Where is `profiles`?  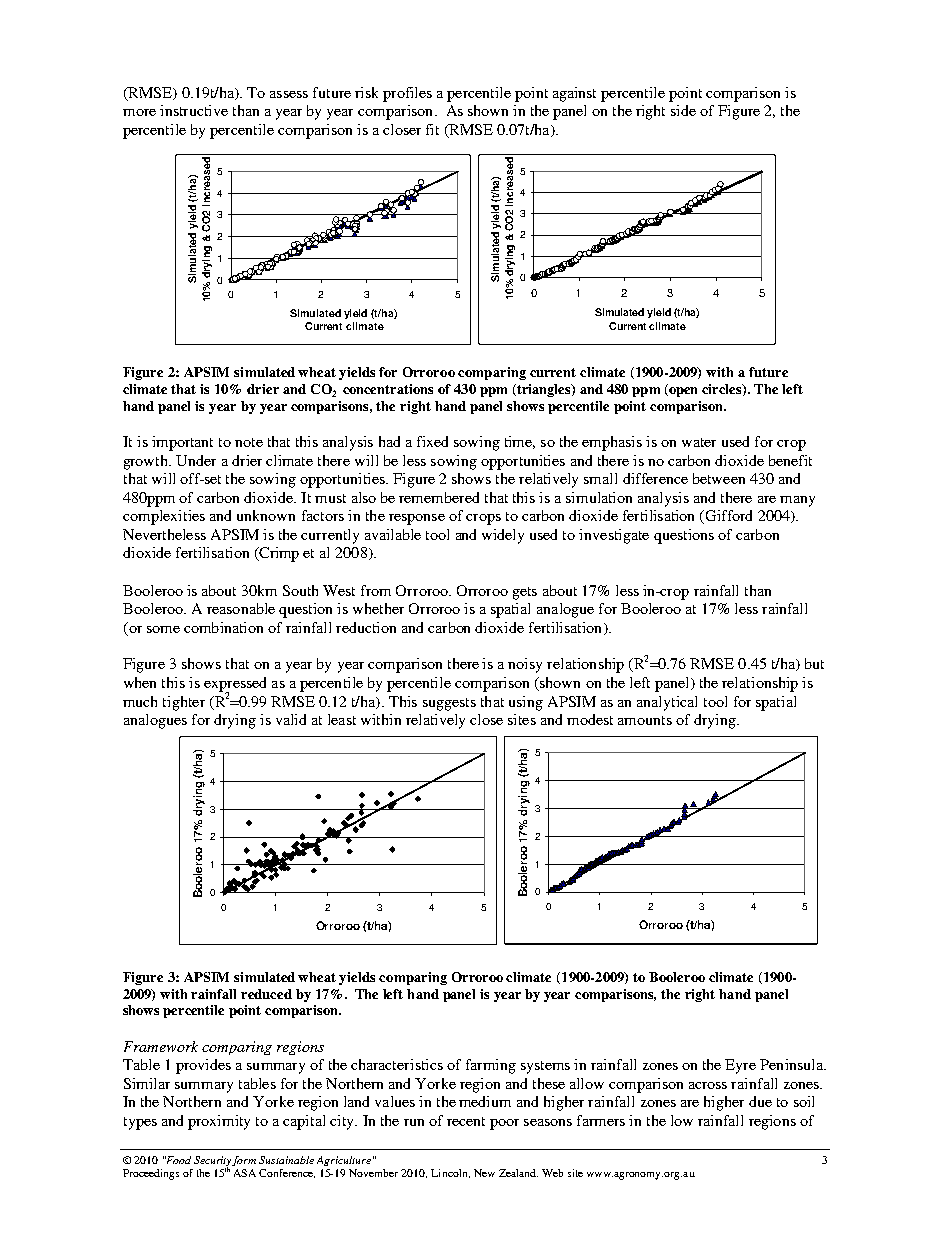
profiles is located at coordinates (407, 94).
